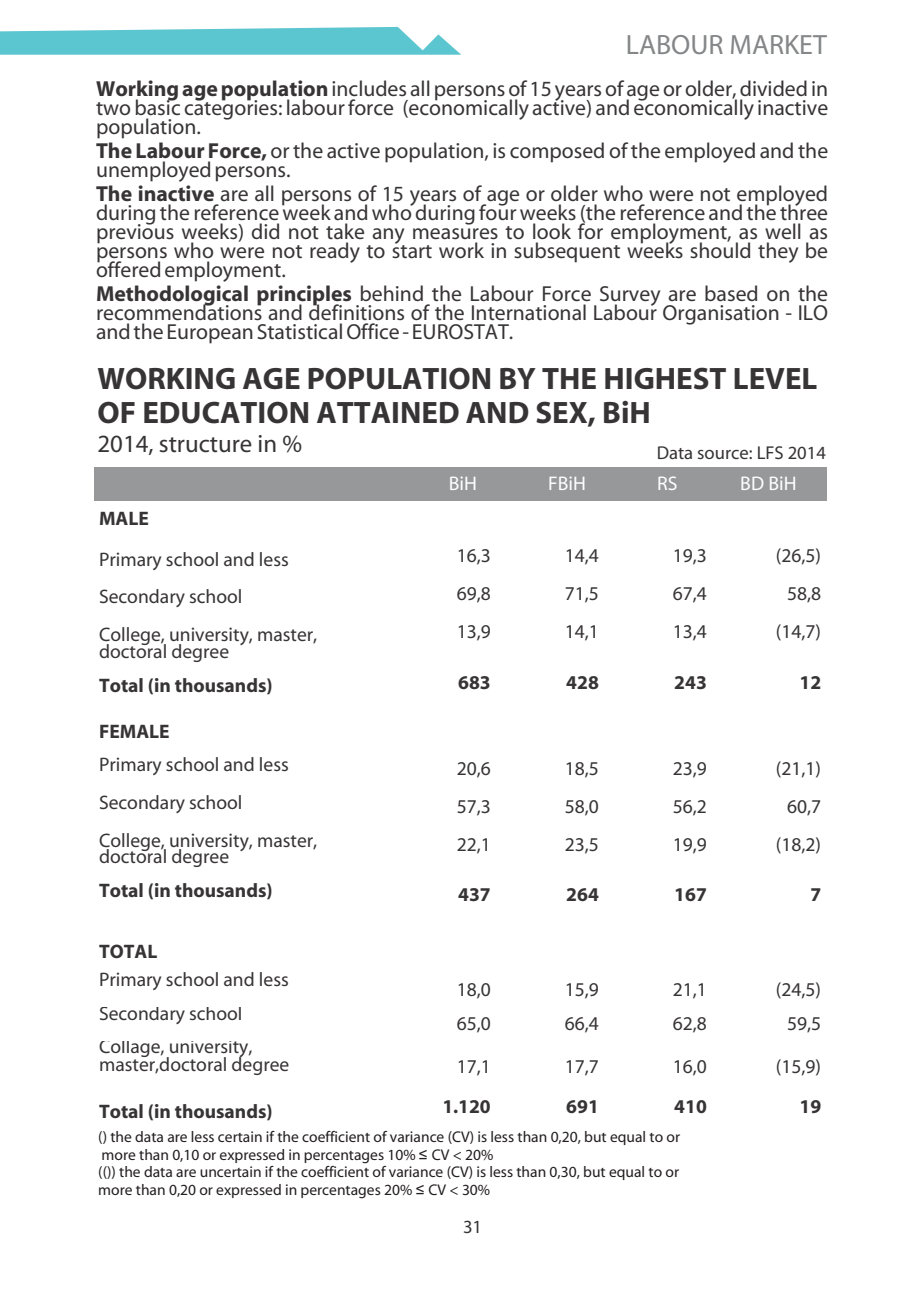 This page has width=924, height=1303. I want to click on two, so click(113, 108).
